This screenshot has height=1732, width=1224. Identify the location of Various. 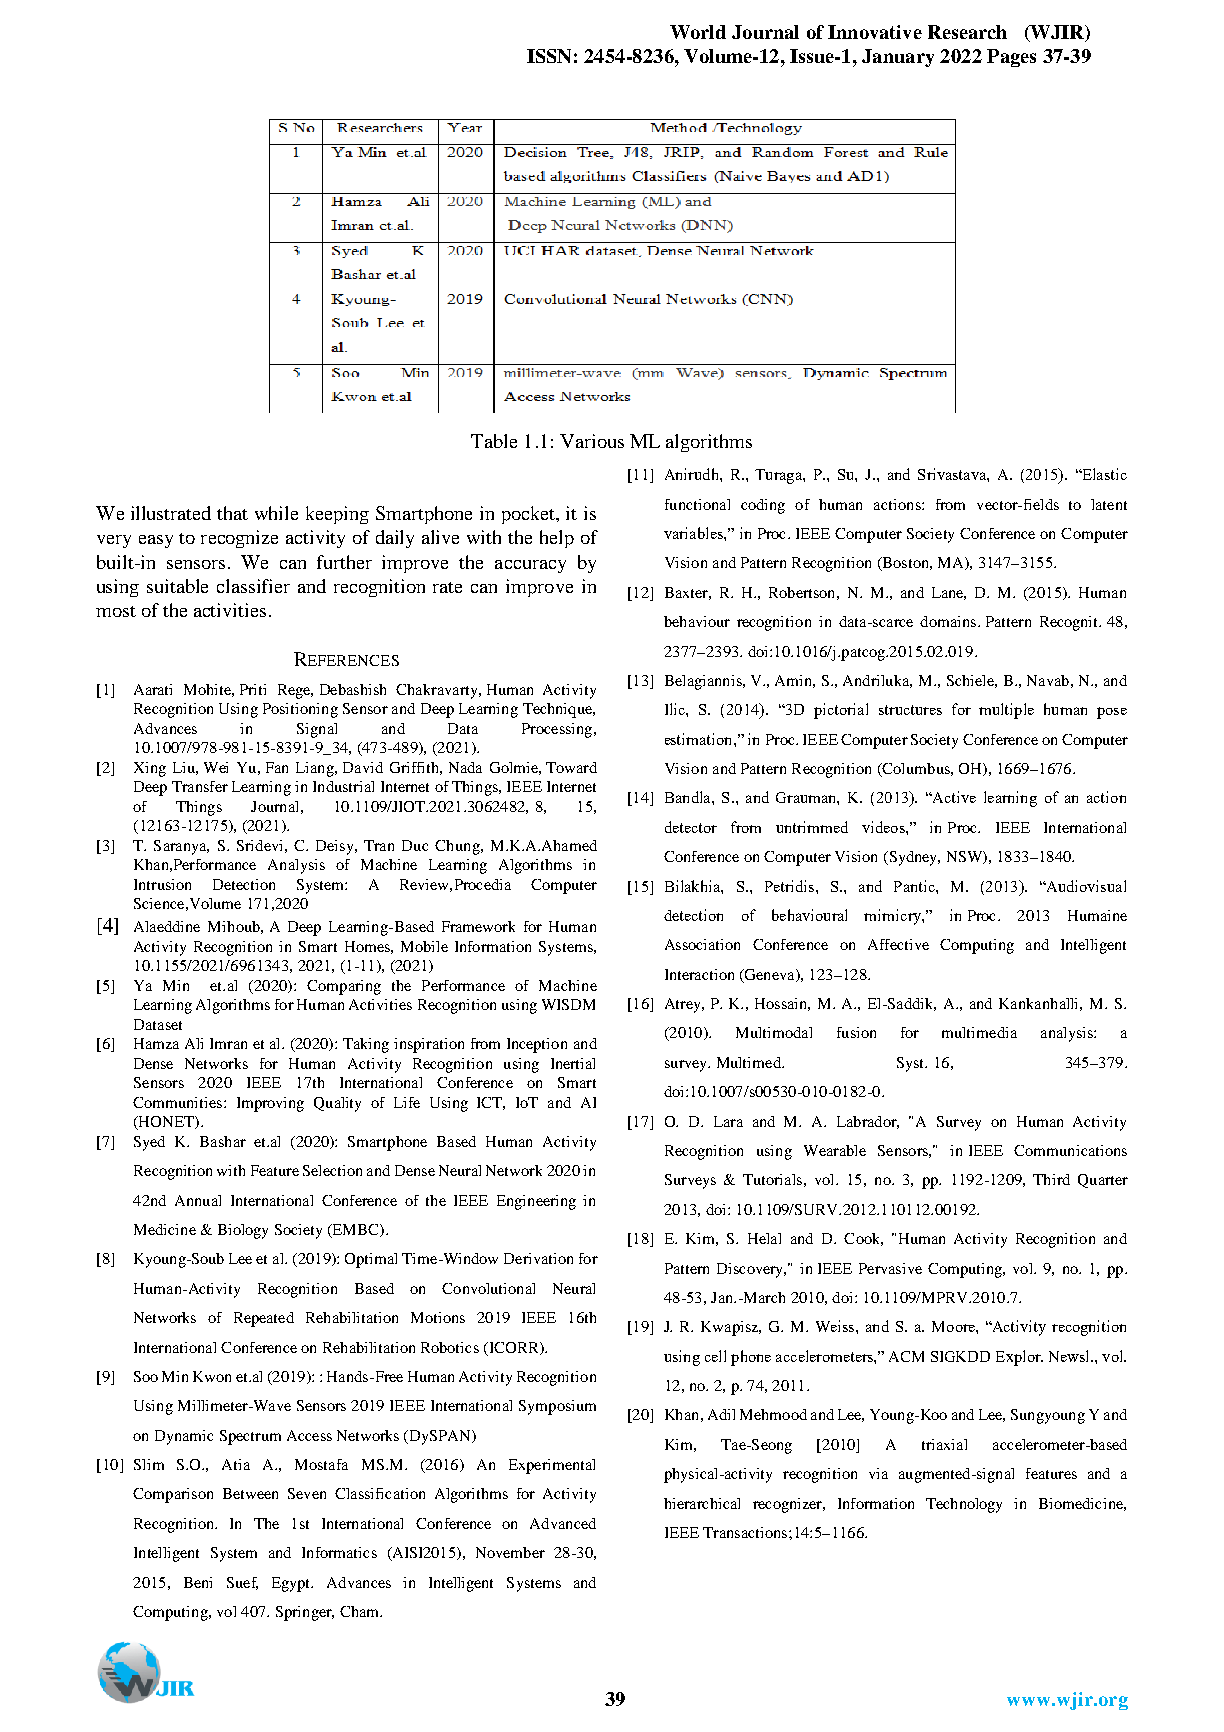
(592, 441).
